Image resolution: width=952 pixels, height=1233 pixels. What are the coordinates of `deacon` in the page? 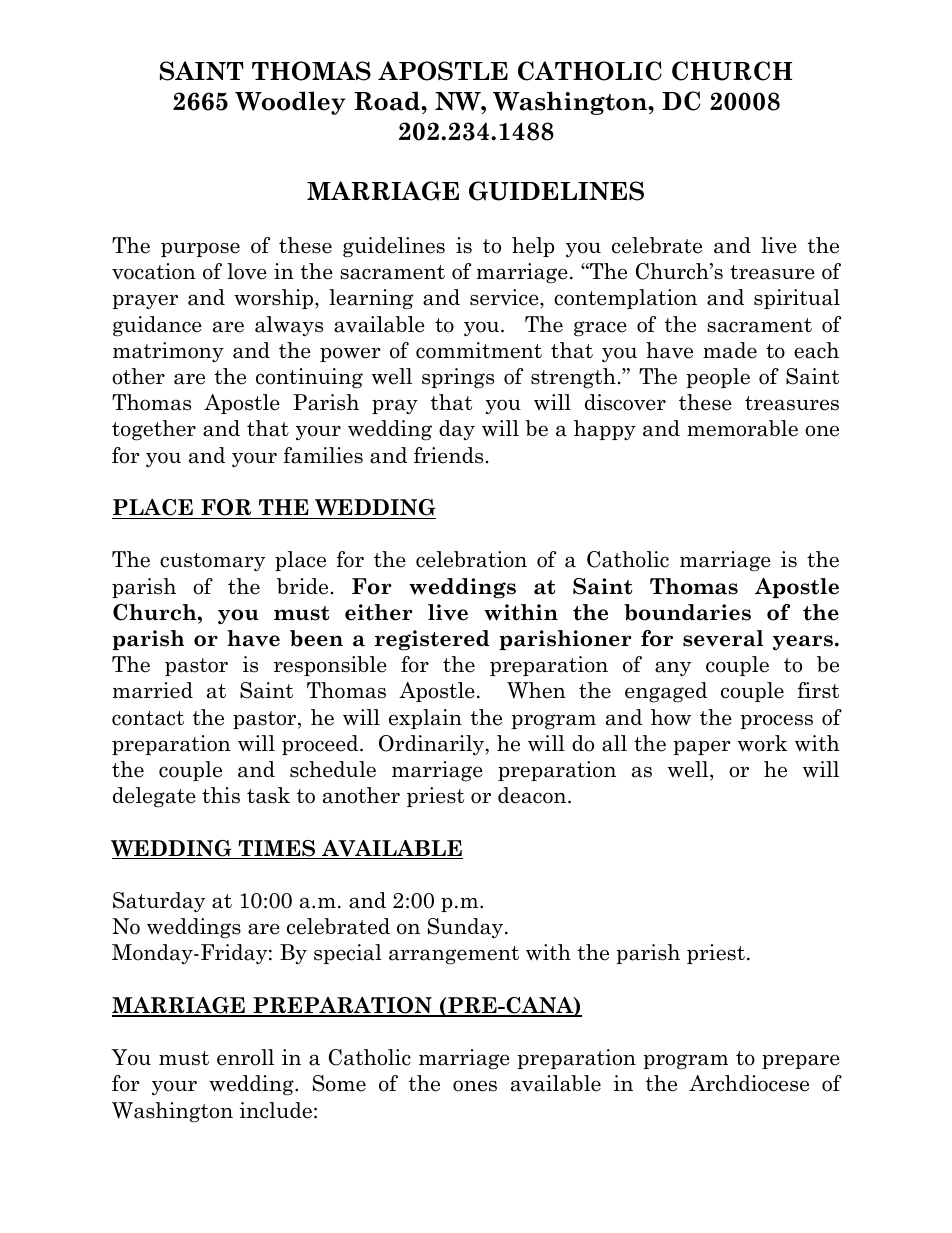 It's located at (533, 795).
